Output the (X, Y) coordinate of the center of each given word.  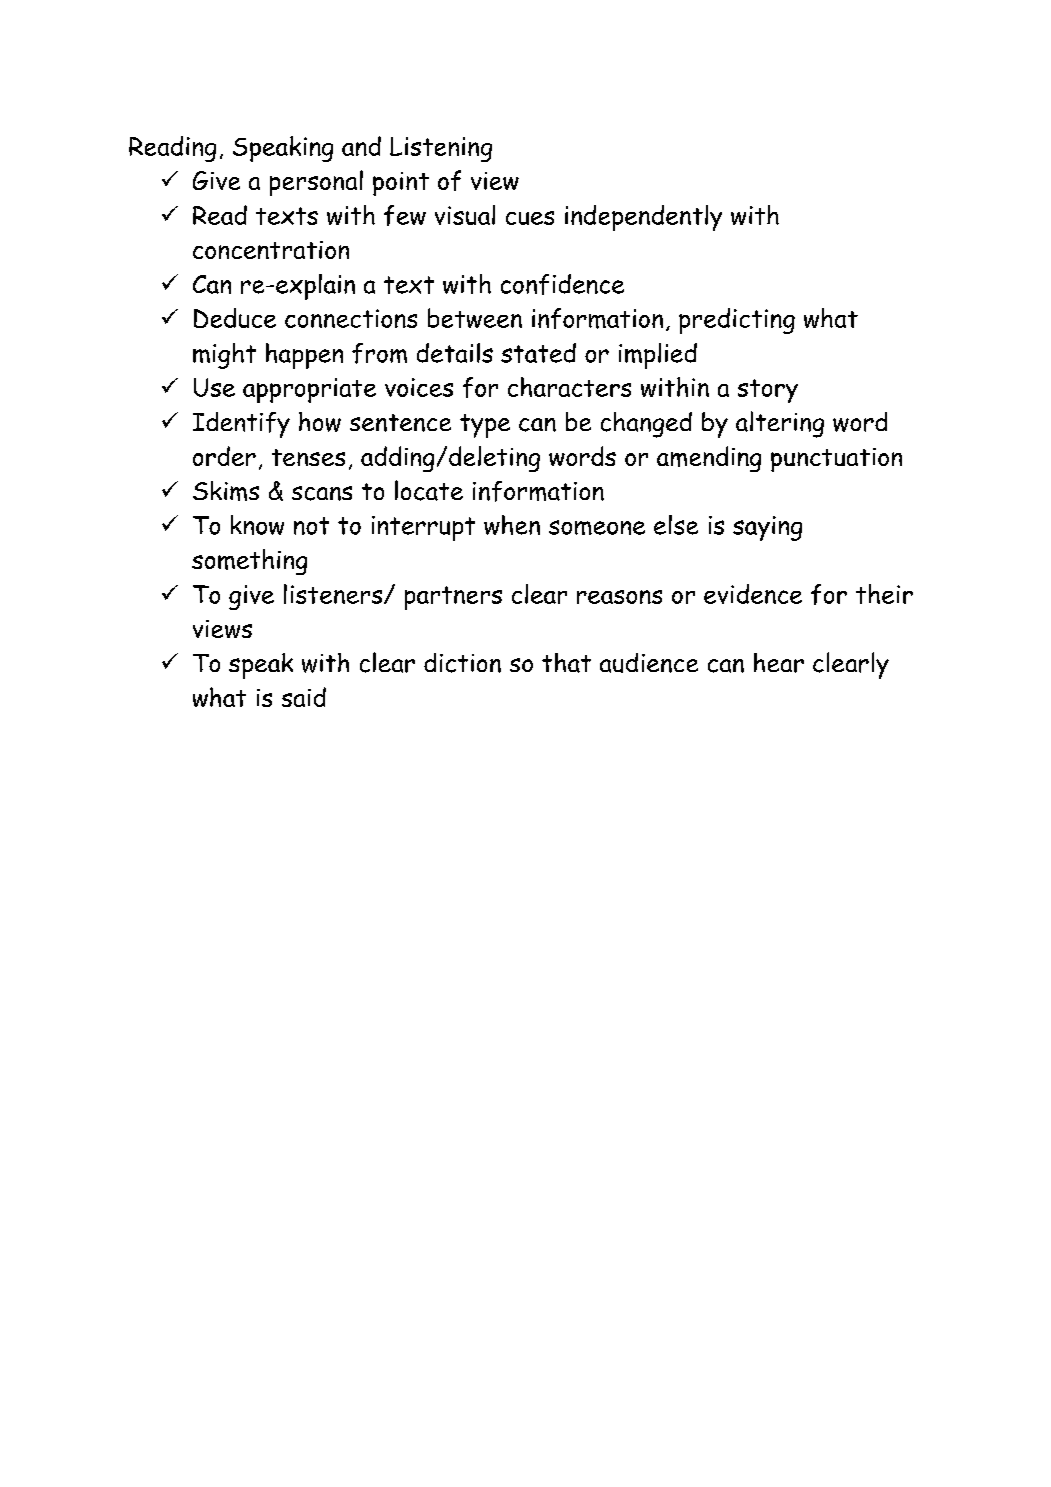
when (512, 525)
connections (351, 318)
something (249, 562)
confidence (562, 284)
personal (316, 183)
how (320, 422)
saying (767, 528)
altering (780, 424)
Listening (441, 149)
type (485, 426)
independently (643, 218)
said (304, 697)
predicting (737, 321)
